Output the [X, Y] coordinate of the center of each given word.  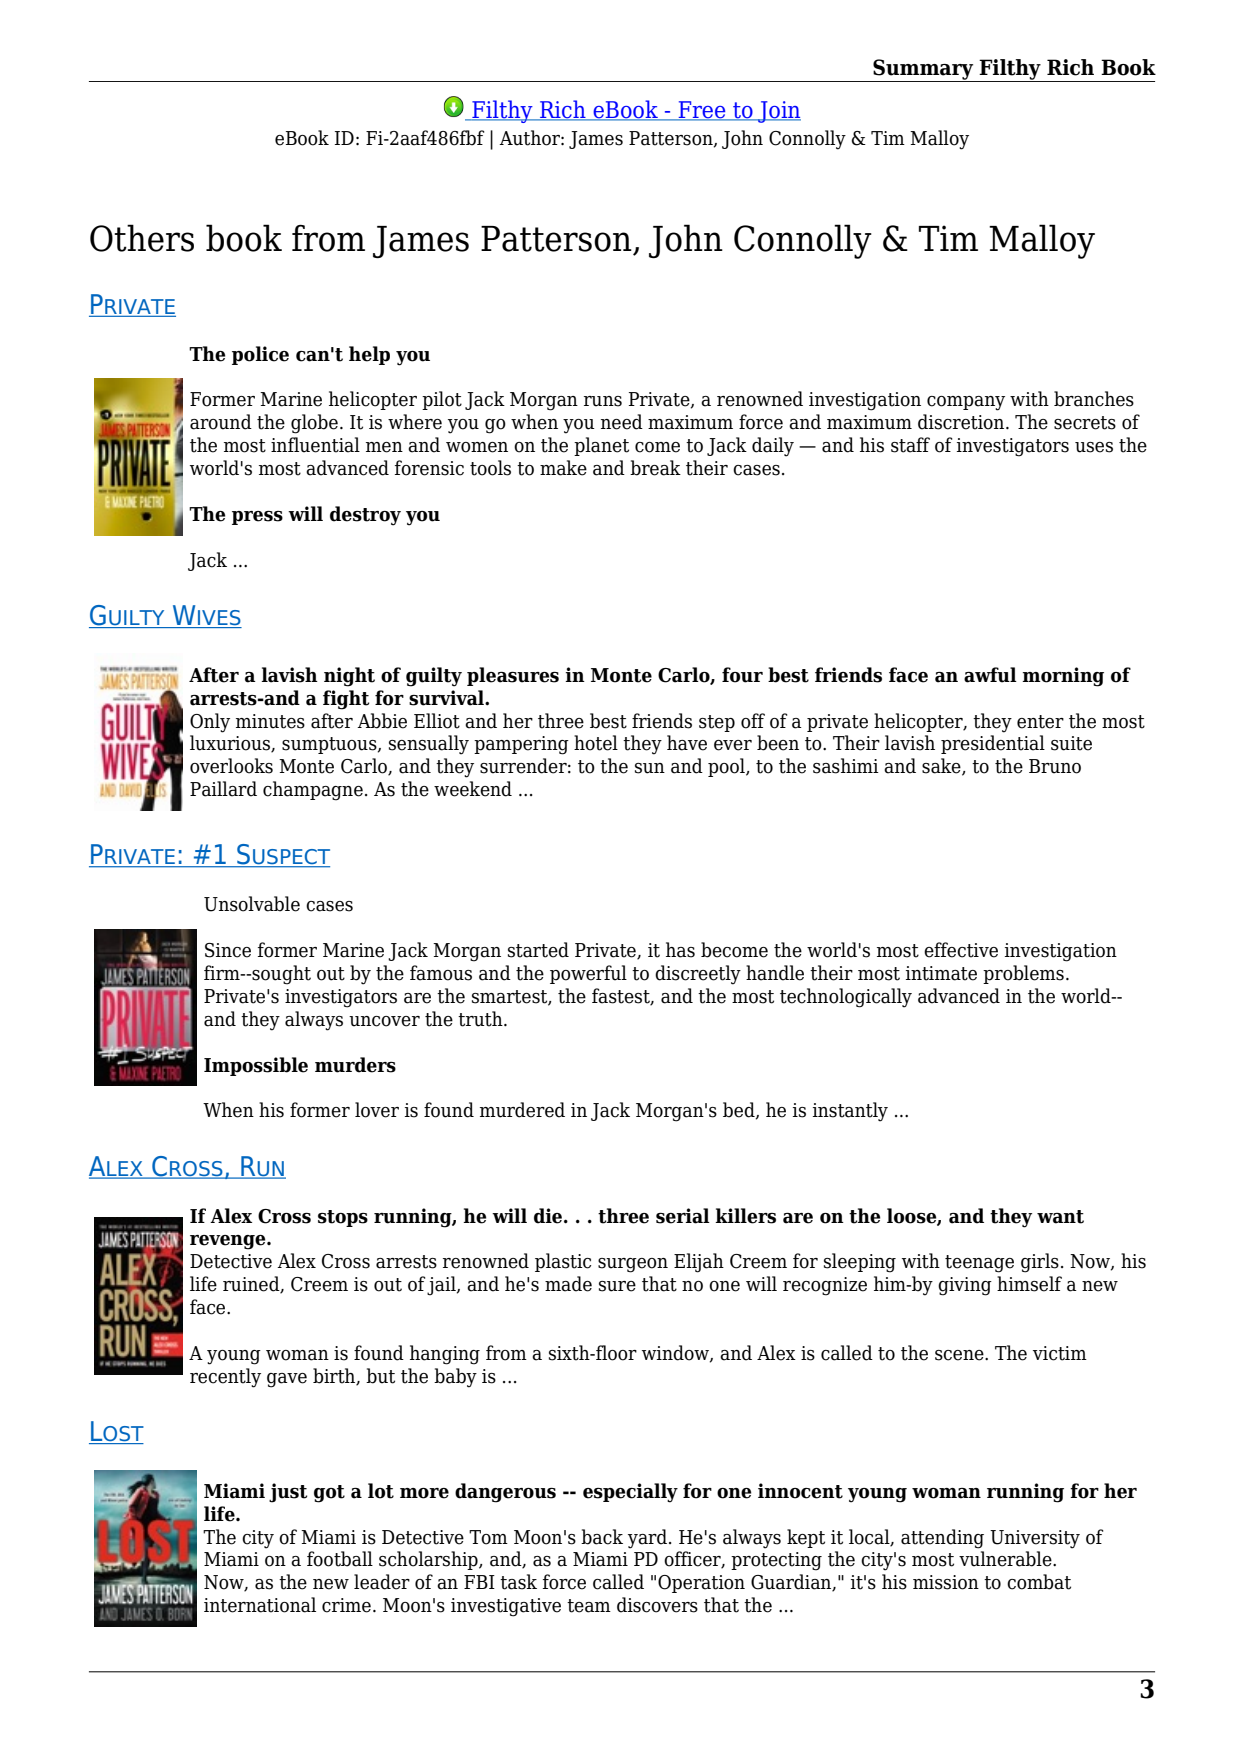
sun [650, 768]
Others [142, 238]
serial [683, 1216]
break [655, 468]
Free [702, 111]
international [260, 1605]
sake [942, 767]
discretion [962, 422]
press [257, 518]
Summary [923, 70]
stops [343, 1218]
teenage [979, 1264]
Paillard [223, 789]
